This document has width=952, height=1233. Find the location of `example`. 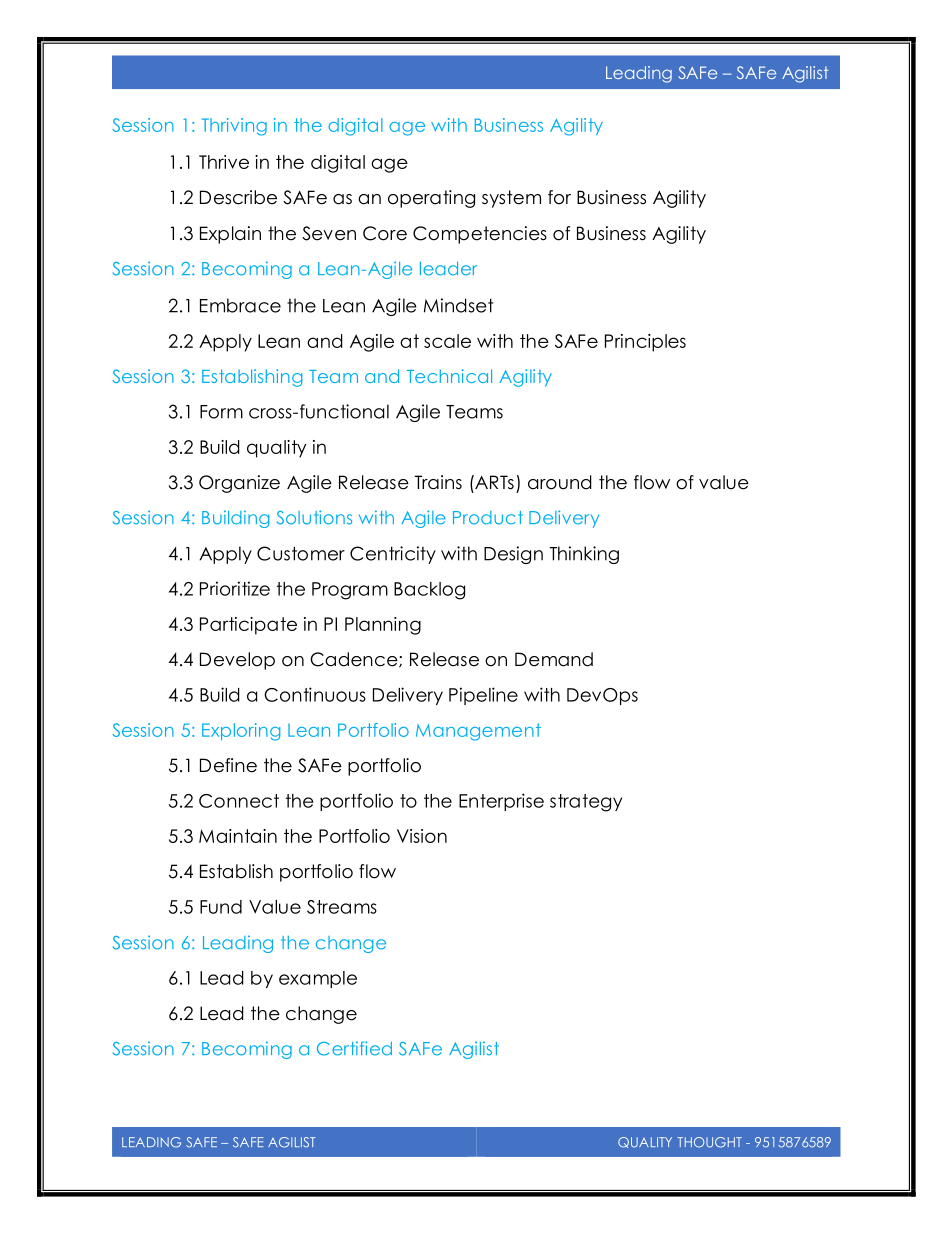

example is located at coordinates (318, 979).
